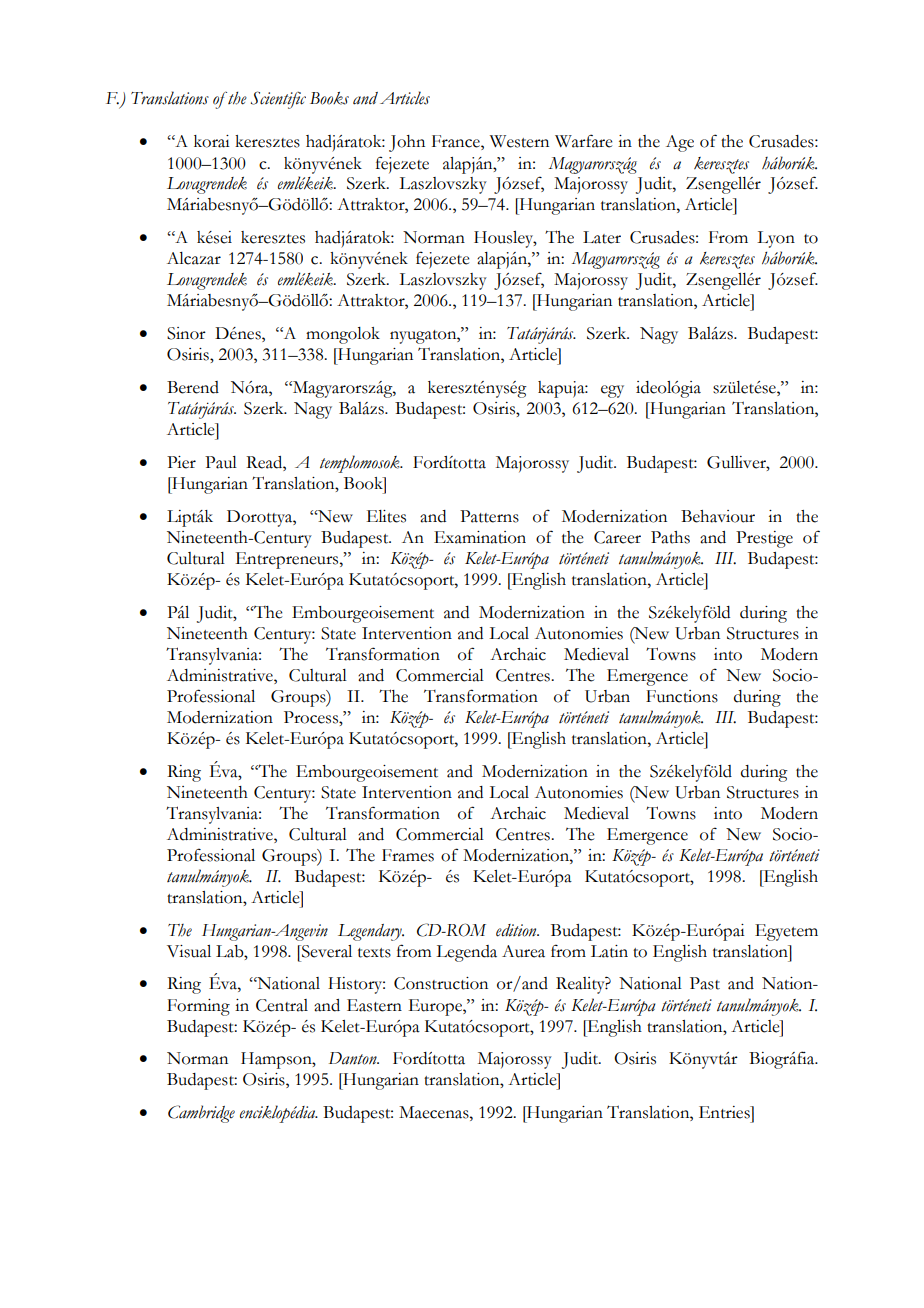 Image resolution: width=924 pixels, height=1308 pixels. What do you see at coordinates (288, 560) in the screenshot?
I see `Entrepreneurs` at bounding box center [288, 560].
